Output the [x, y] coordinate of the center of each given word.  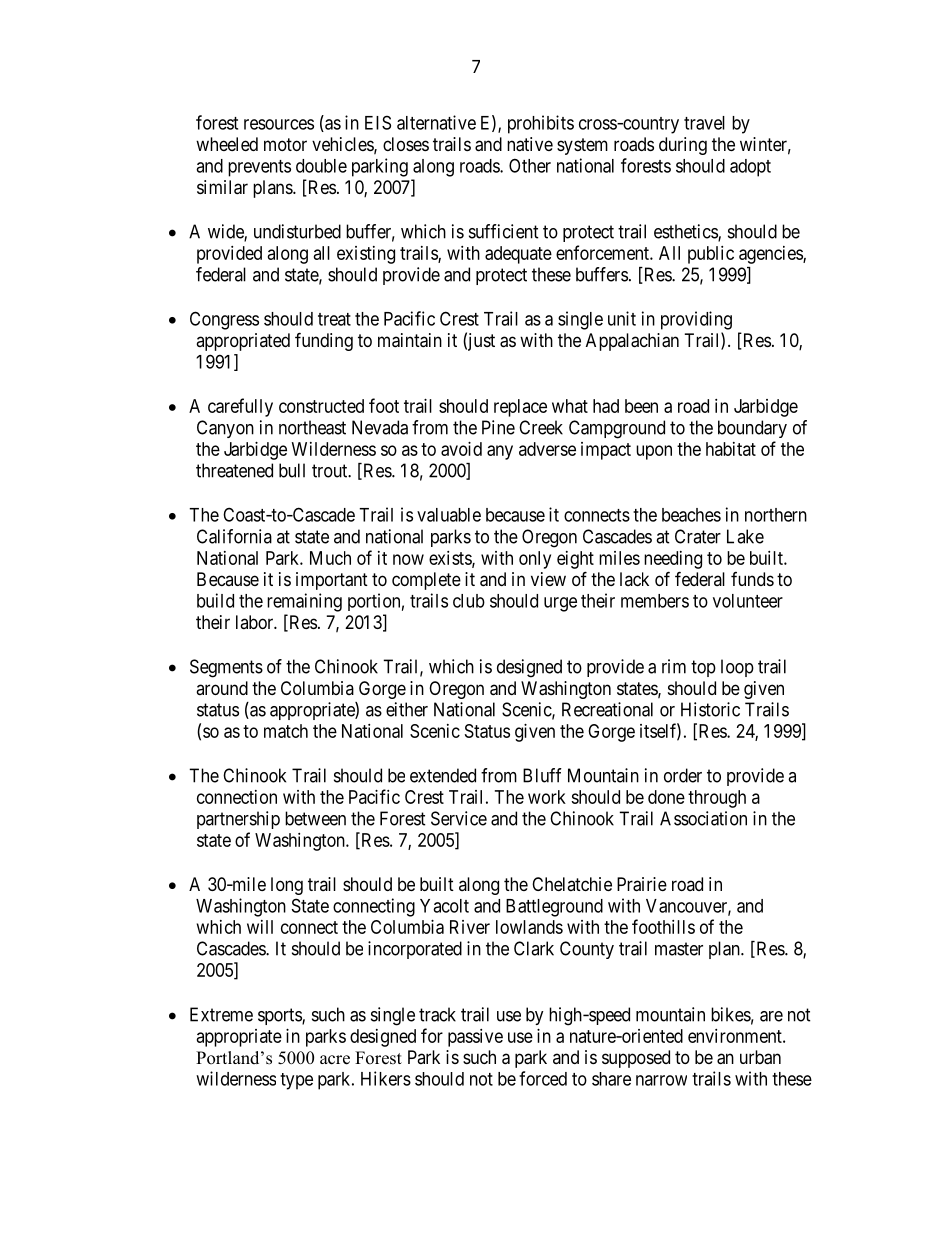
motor [285, 144]
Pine [498, 427]
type [296, 1081]
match [286, 731]
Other [530, 165]
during [683, 146]
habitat [731, 449]
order [683, 775]
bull [292, 470]
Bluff [542, 775]
